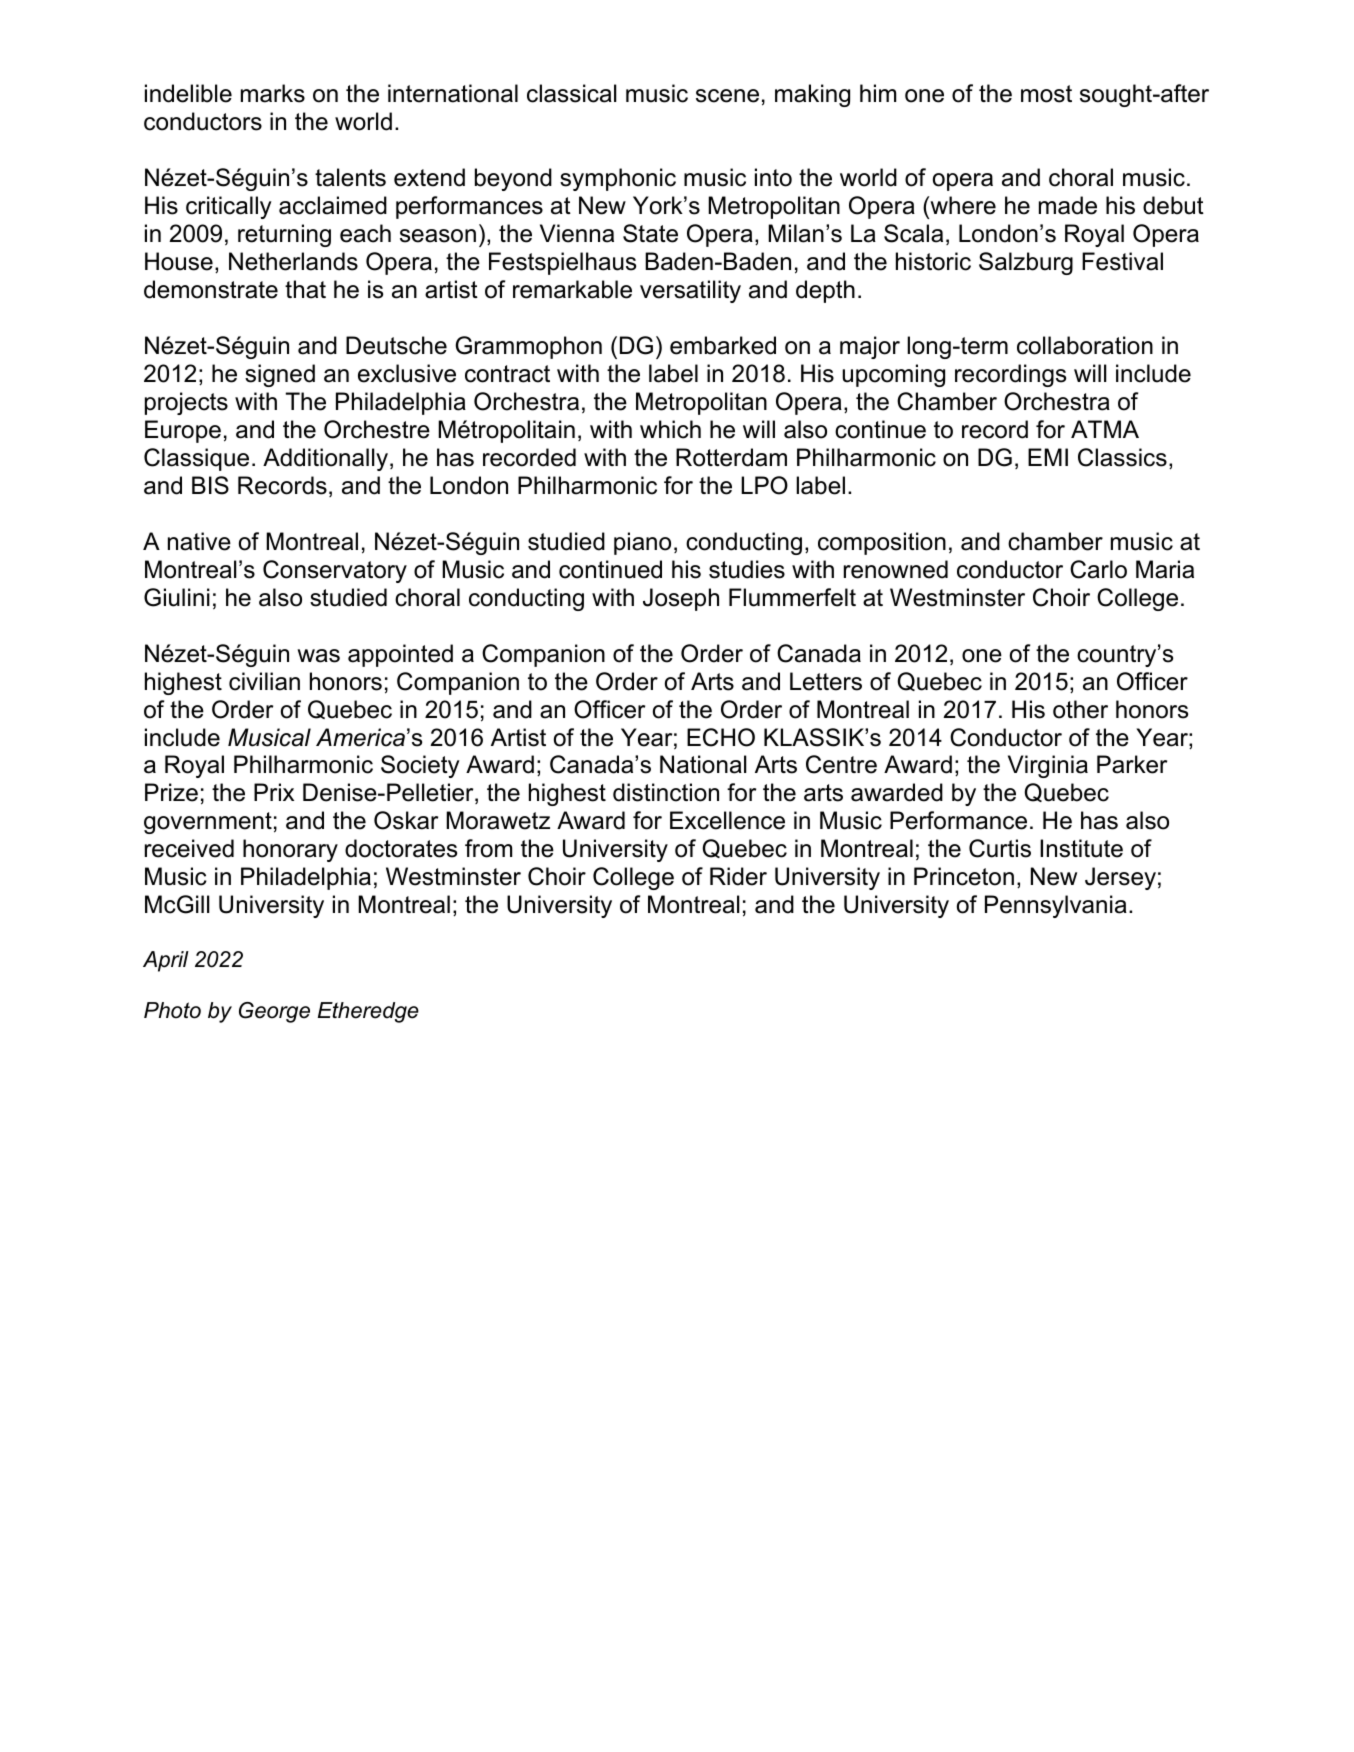 The width and height of the screenshot is (1354, 1752). I want to click on scene, so click(727, 96).
